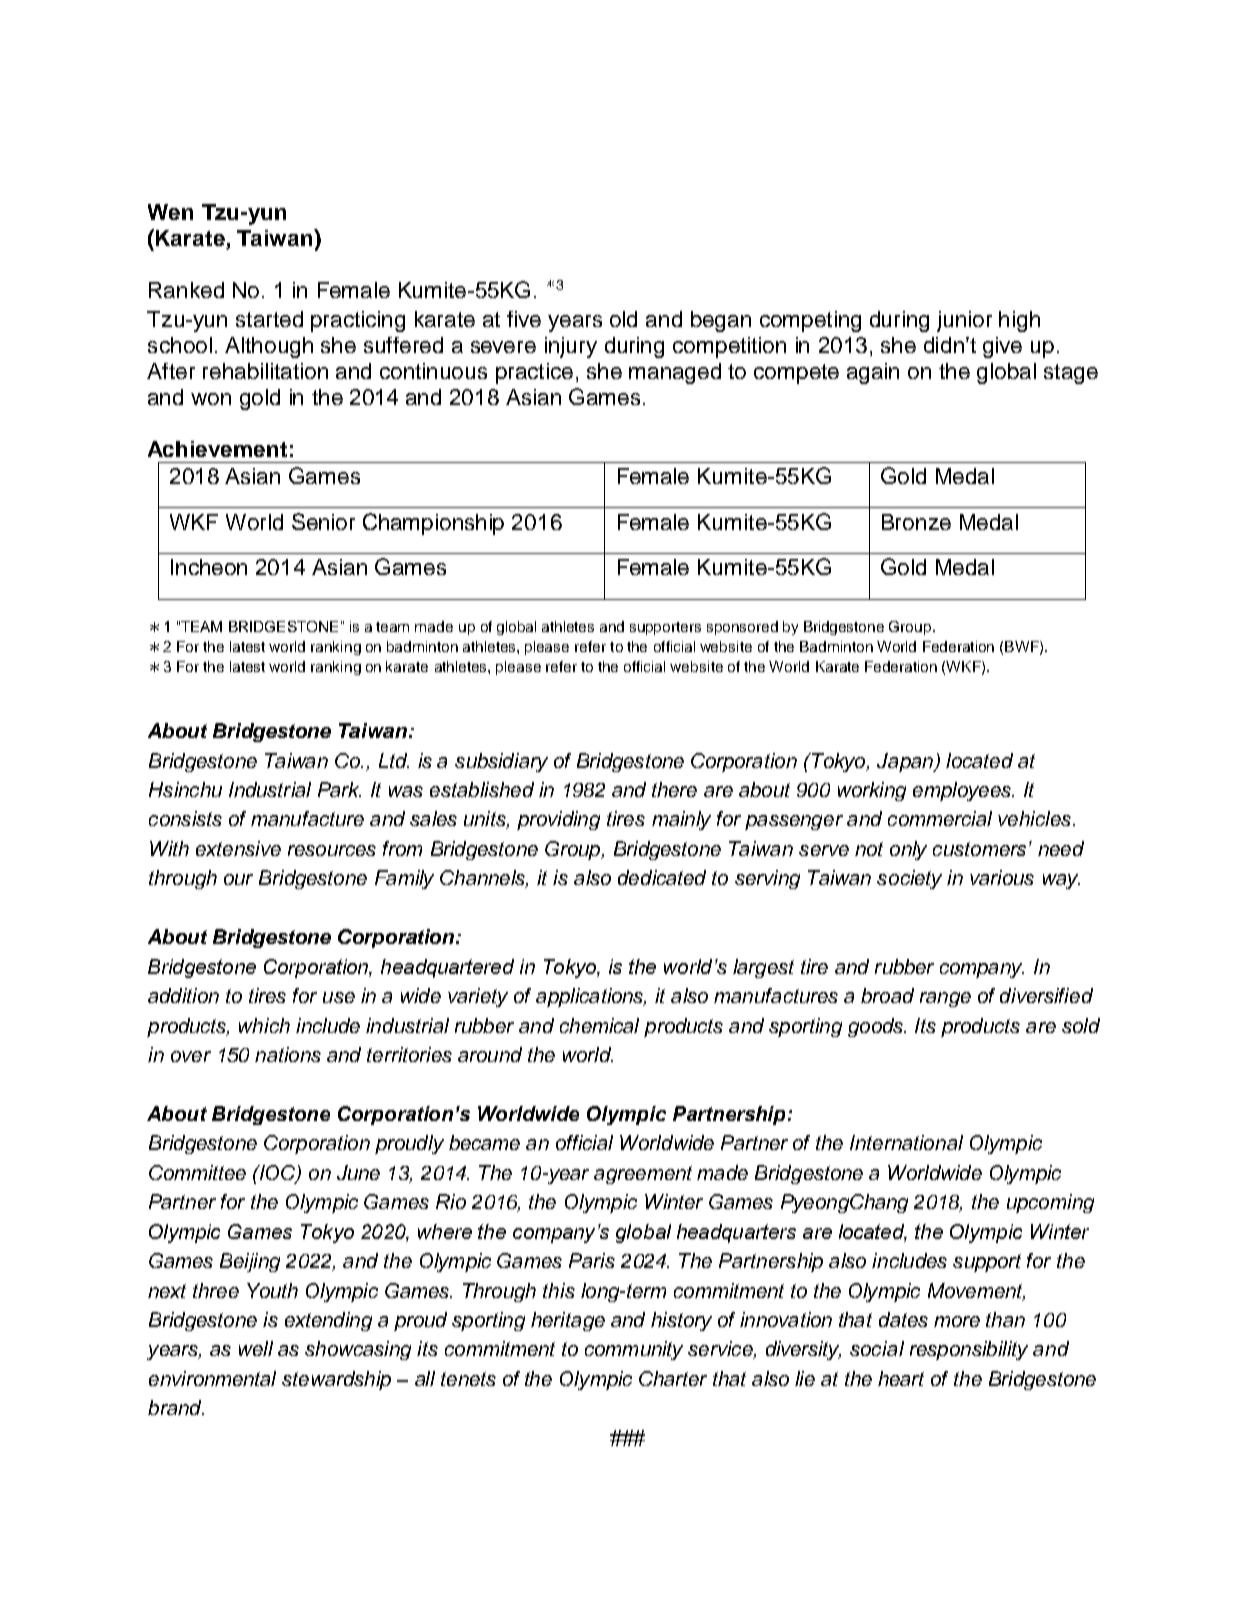 The image size is (1253, 1622). Describe the element at coordinates (269, 319) in the image. I see `started` at that location.
